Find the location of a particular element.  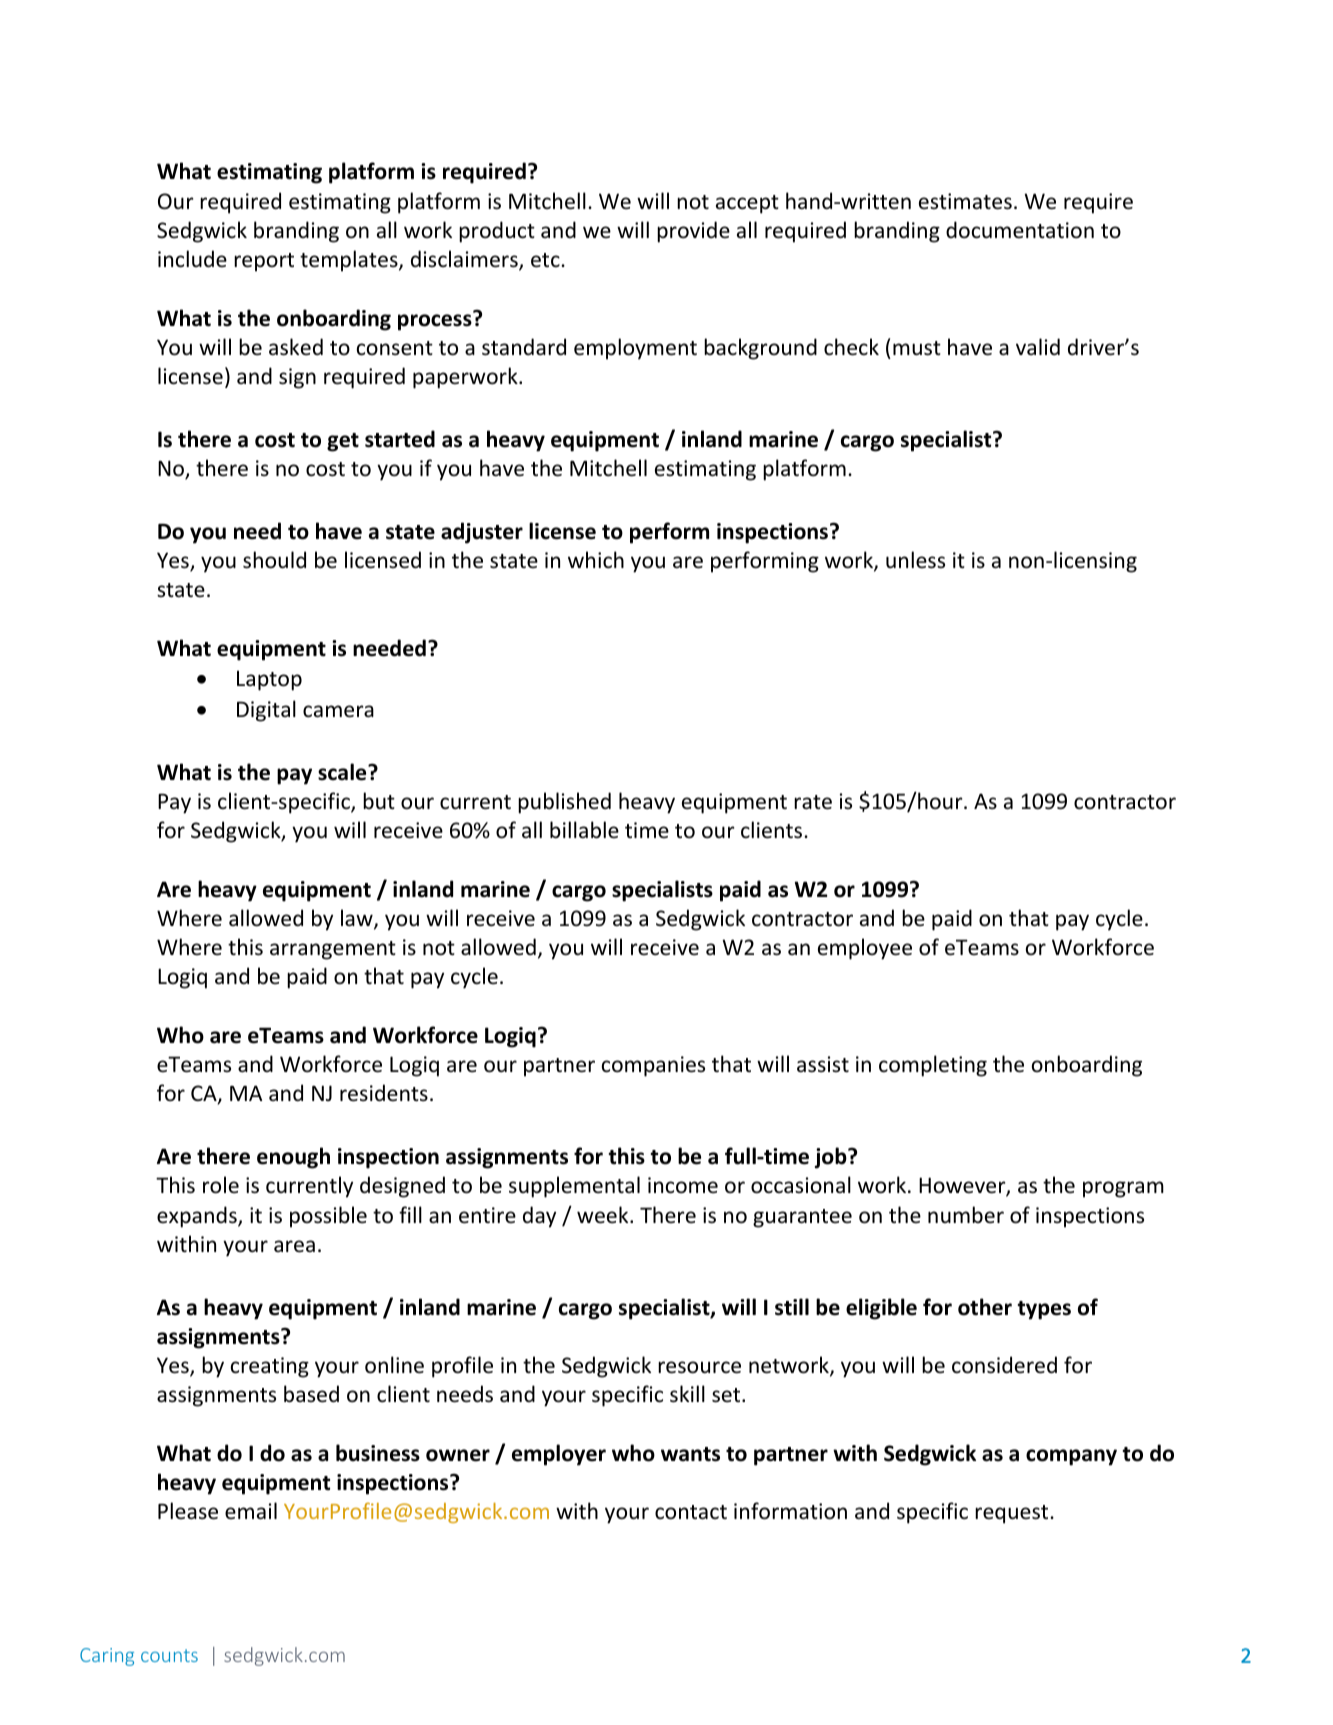

etc is located at coordinates (546, 260).
